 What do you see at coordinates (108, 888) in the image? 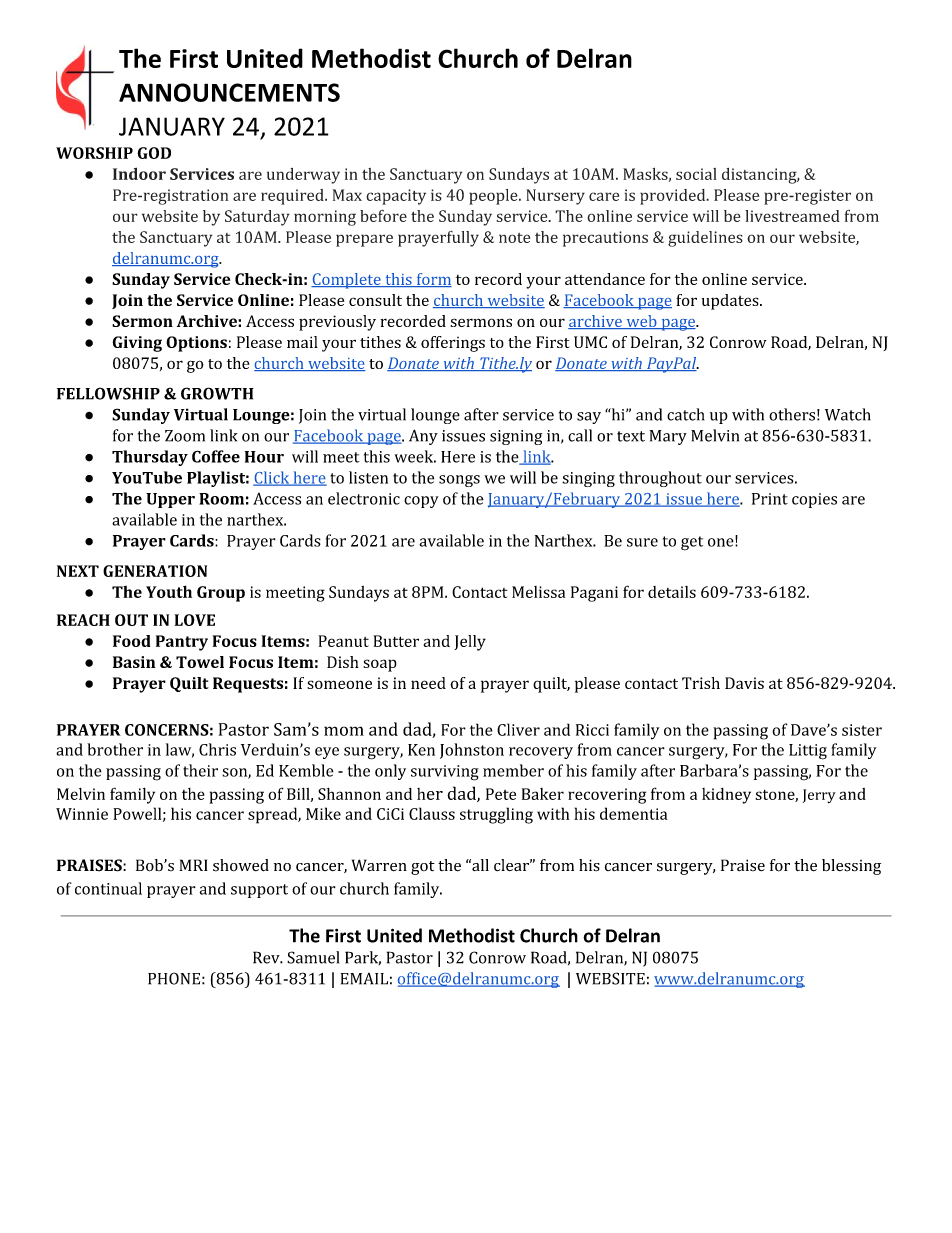
I see `continual` at bounding box center [108, 888].
